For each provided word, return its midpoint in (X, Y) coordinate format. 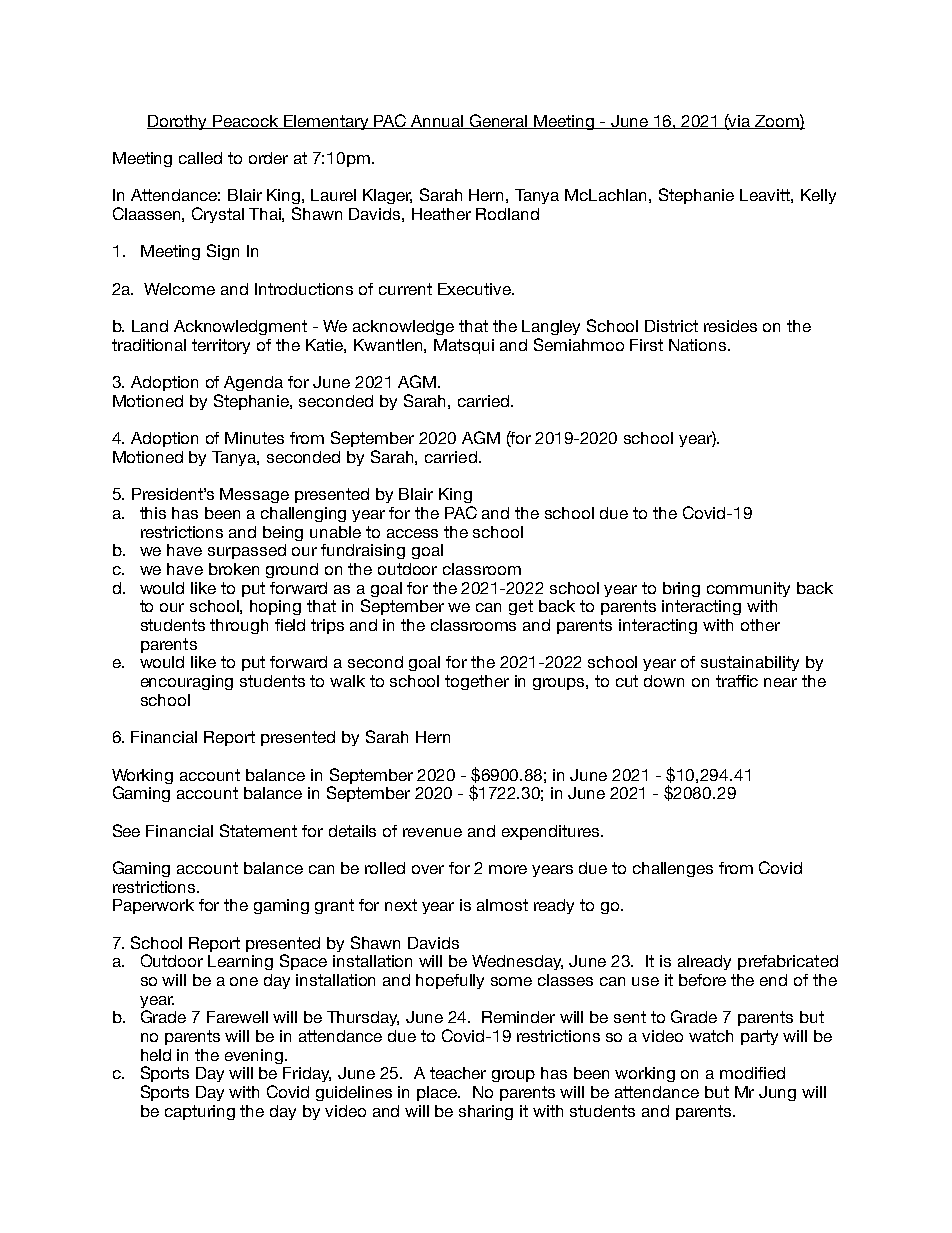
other (760, 625)
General (499, 121)
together (477, 682)
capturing (200, 1112)
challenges (673, 869)
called (200, 158)
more (508, 869)
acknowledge (403, 327)
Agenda (253, 383)
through (239, 626)
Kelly (818, 196)
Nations (699, 345)
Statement (258, 830)
